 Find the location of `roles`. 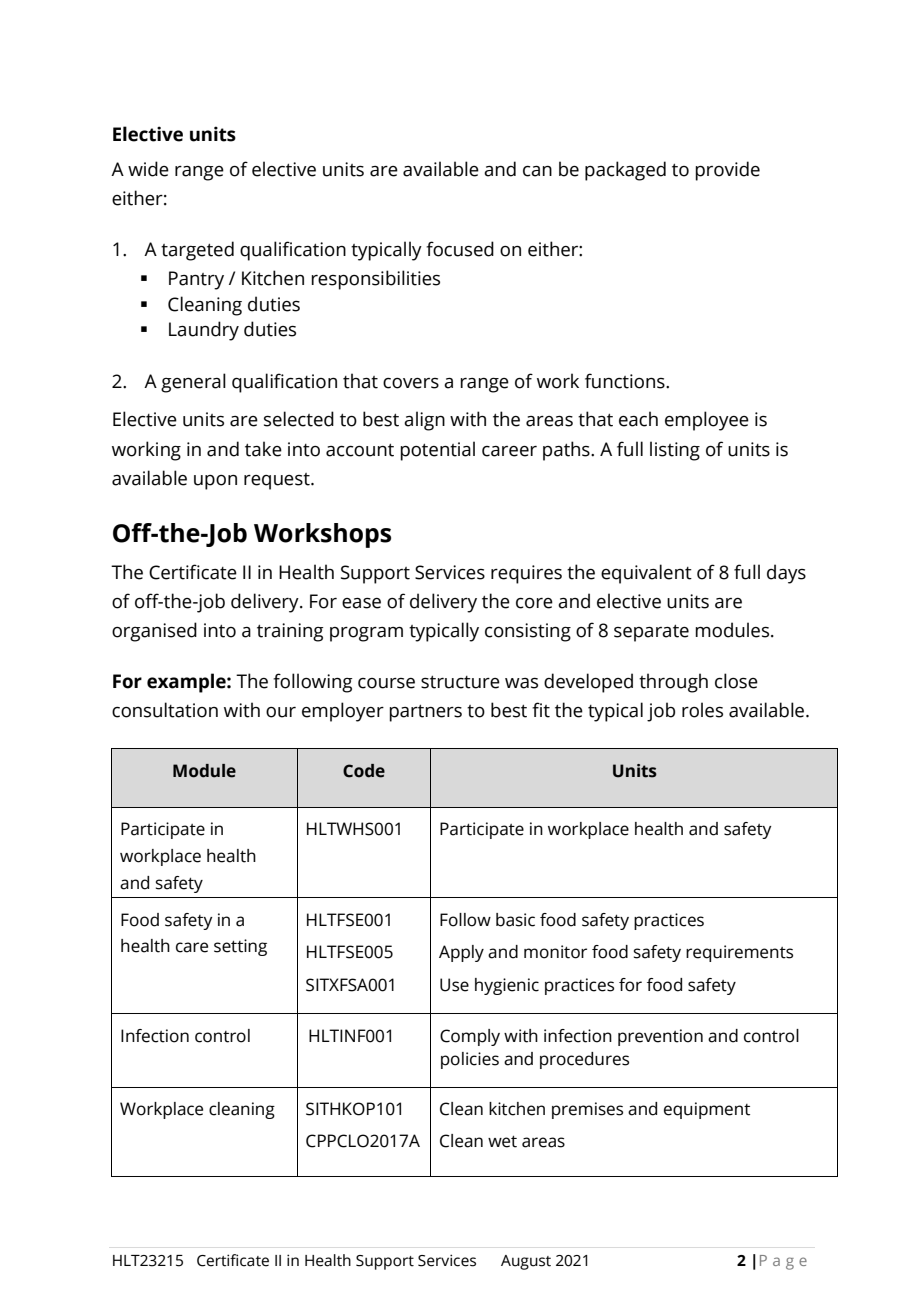

roles is located at coordinates (702, 710).
